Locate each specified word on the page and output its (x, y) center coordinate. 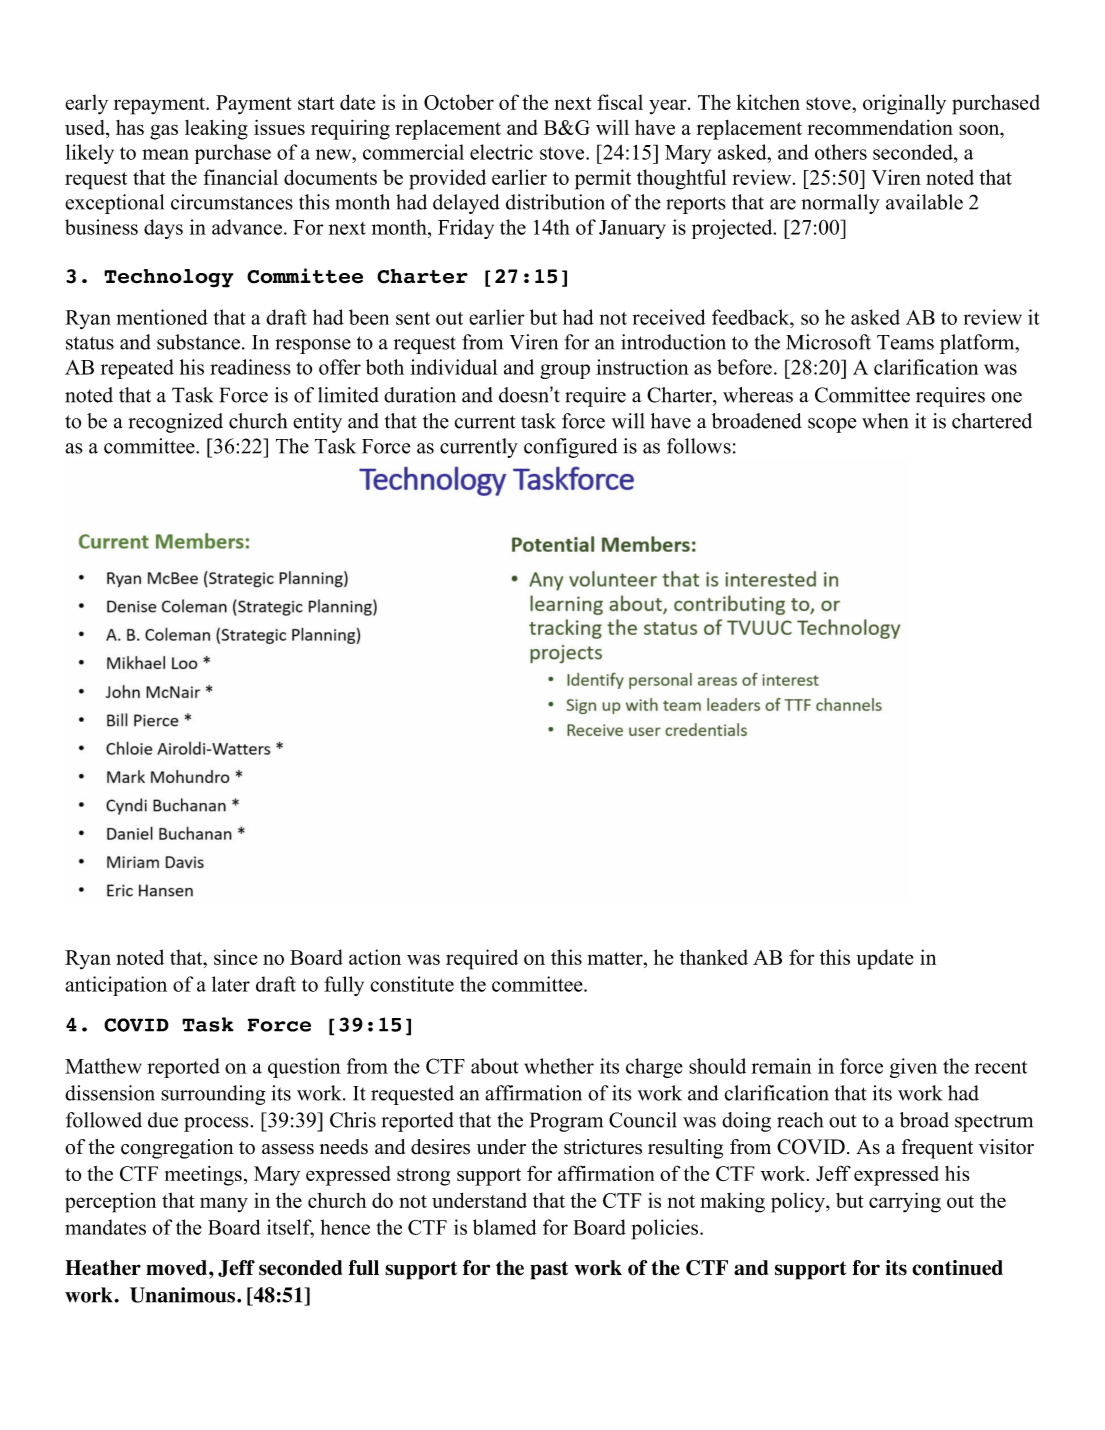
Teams (905, 342)
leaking (216, 130)
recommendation (880, 127)
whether (559, 1066)
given (913, 1068)
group (565, 371)
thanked (714, 957)
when (885, 421)
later (231, 984)
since (235, 957)
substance (198, 342)
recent (1001, 1067)
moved (176, 1268)
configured (571, 448)
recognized (176, 423)
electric (501, 152)
